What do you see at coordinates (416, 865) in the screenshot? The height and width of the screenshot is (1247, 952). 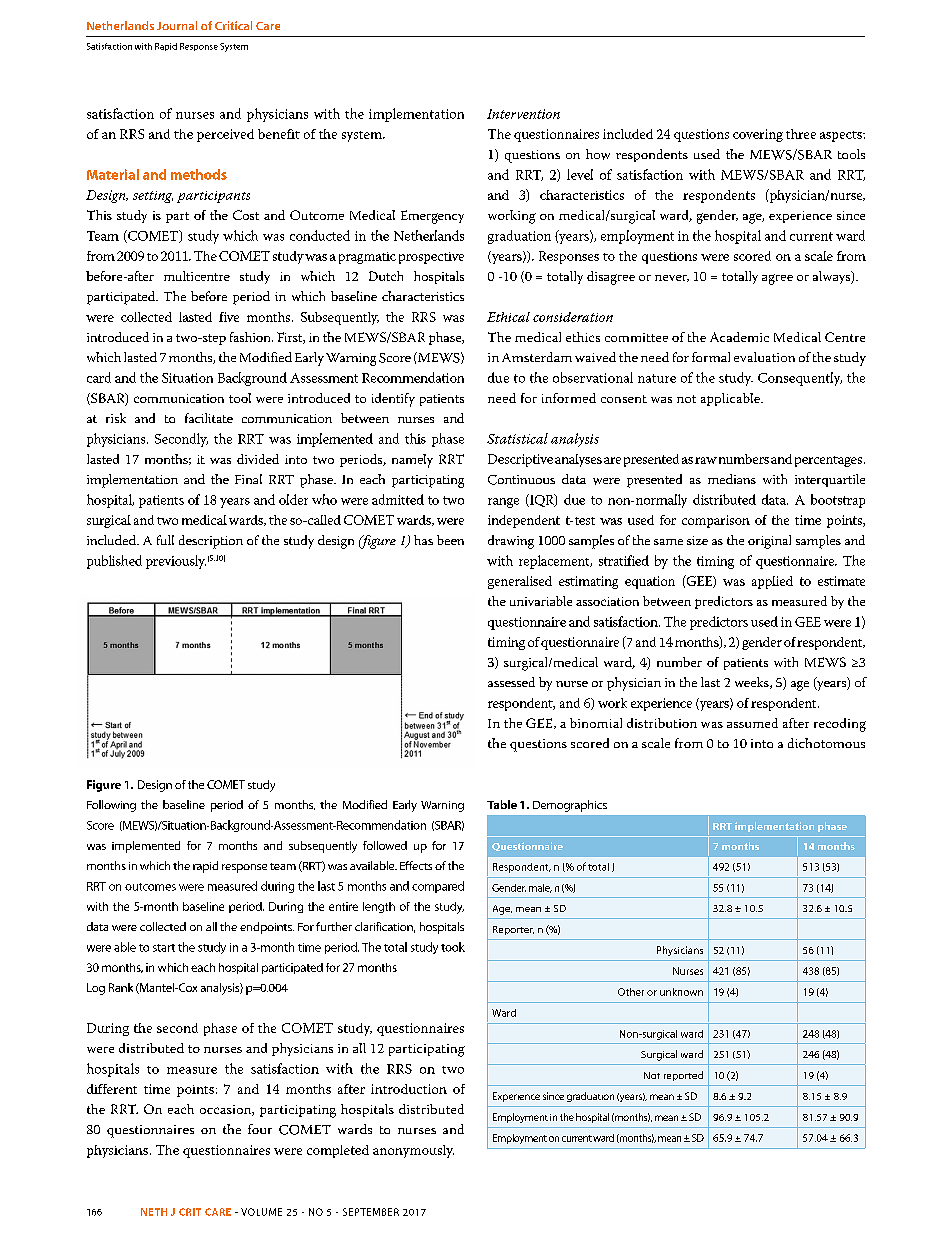 I see `Effects` at bounding box center [416, 865].
